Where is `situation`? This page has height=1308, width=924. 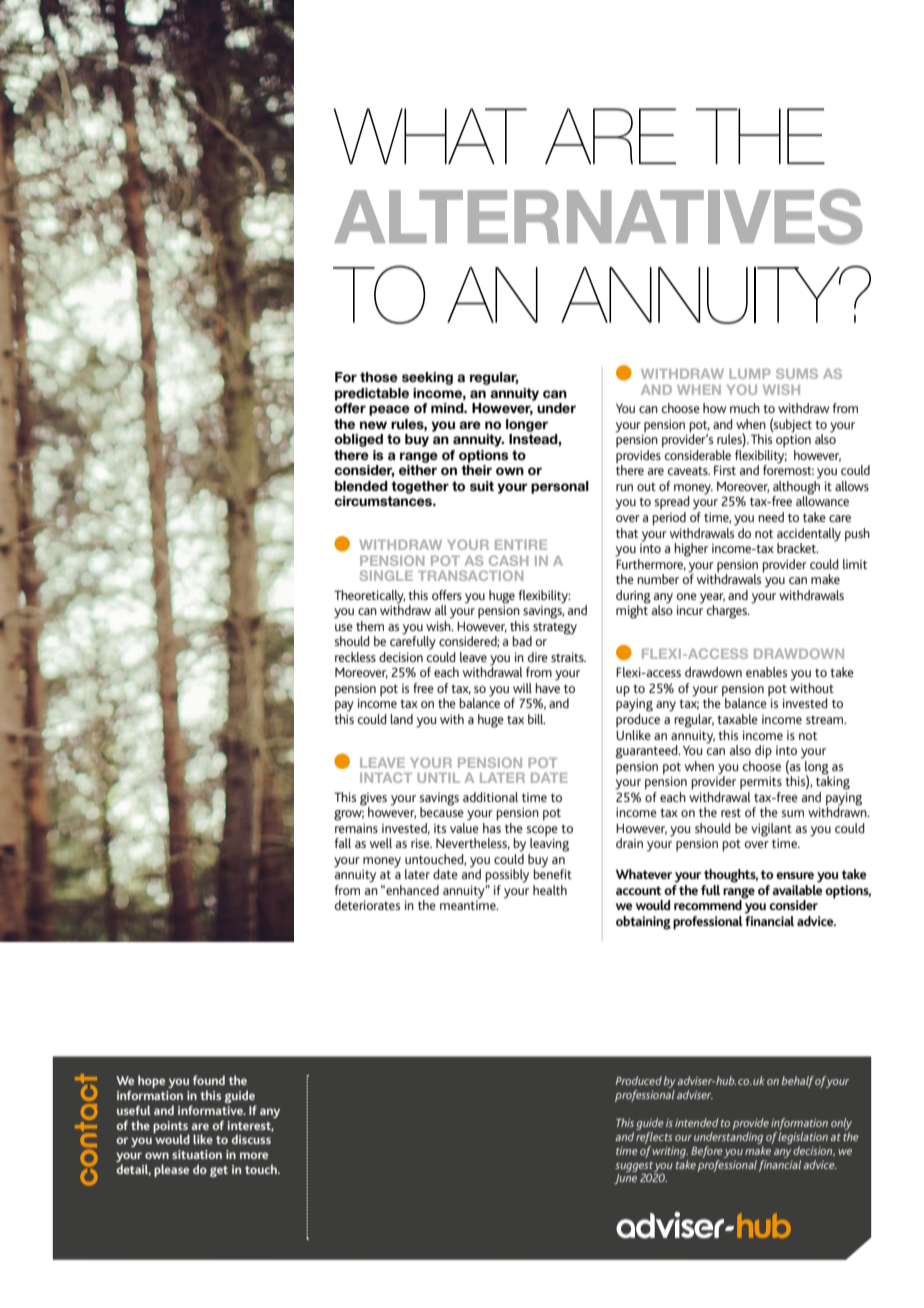 situation is located at coordinates (197, 1154).
